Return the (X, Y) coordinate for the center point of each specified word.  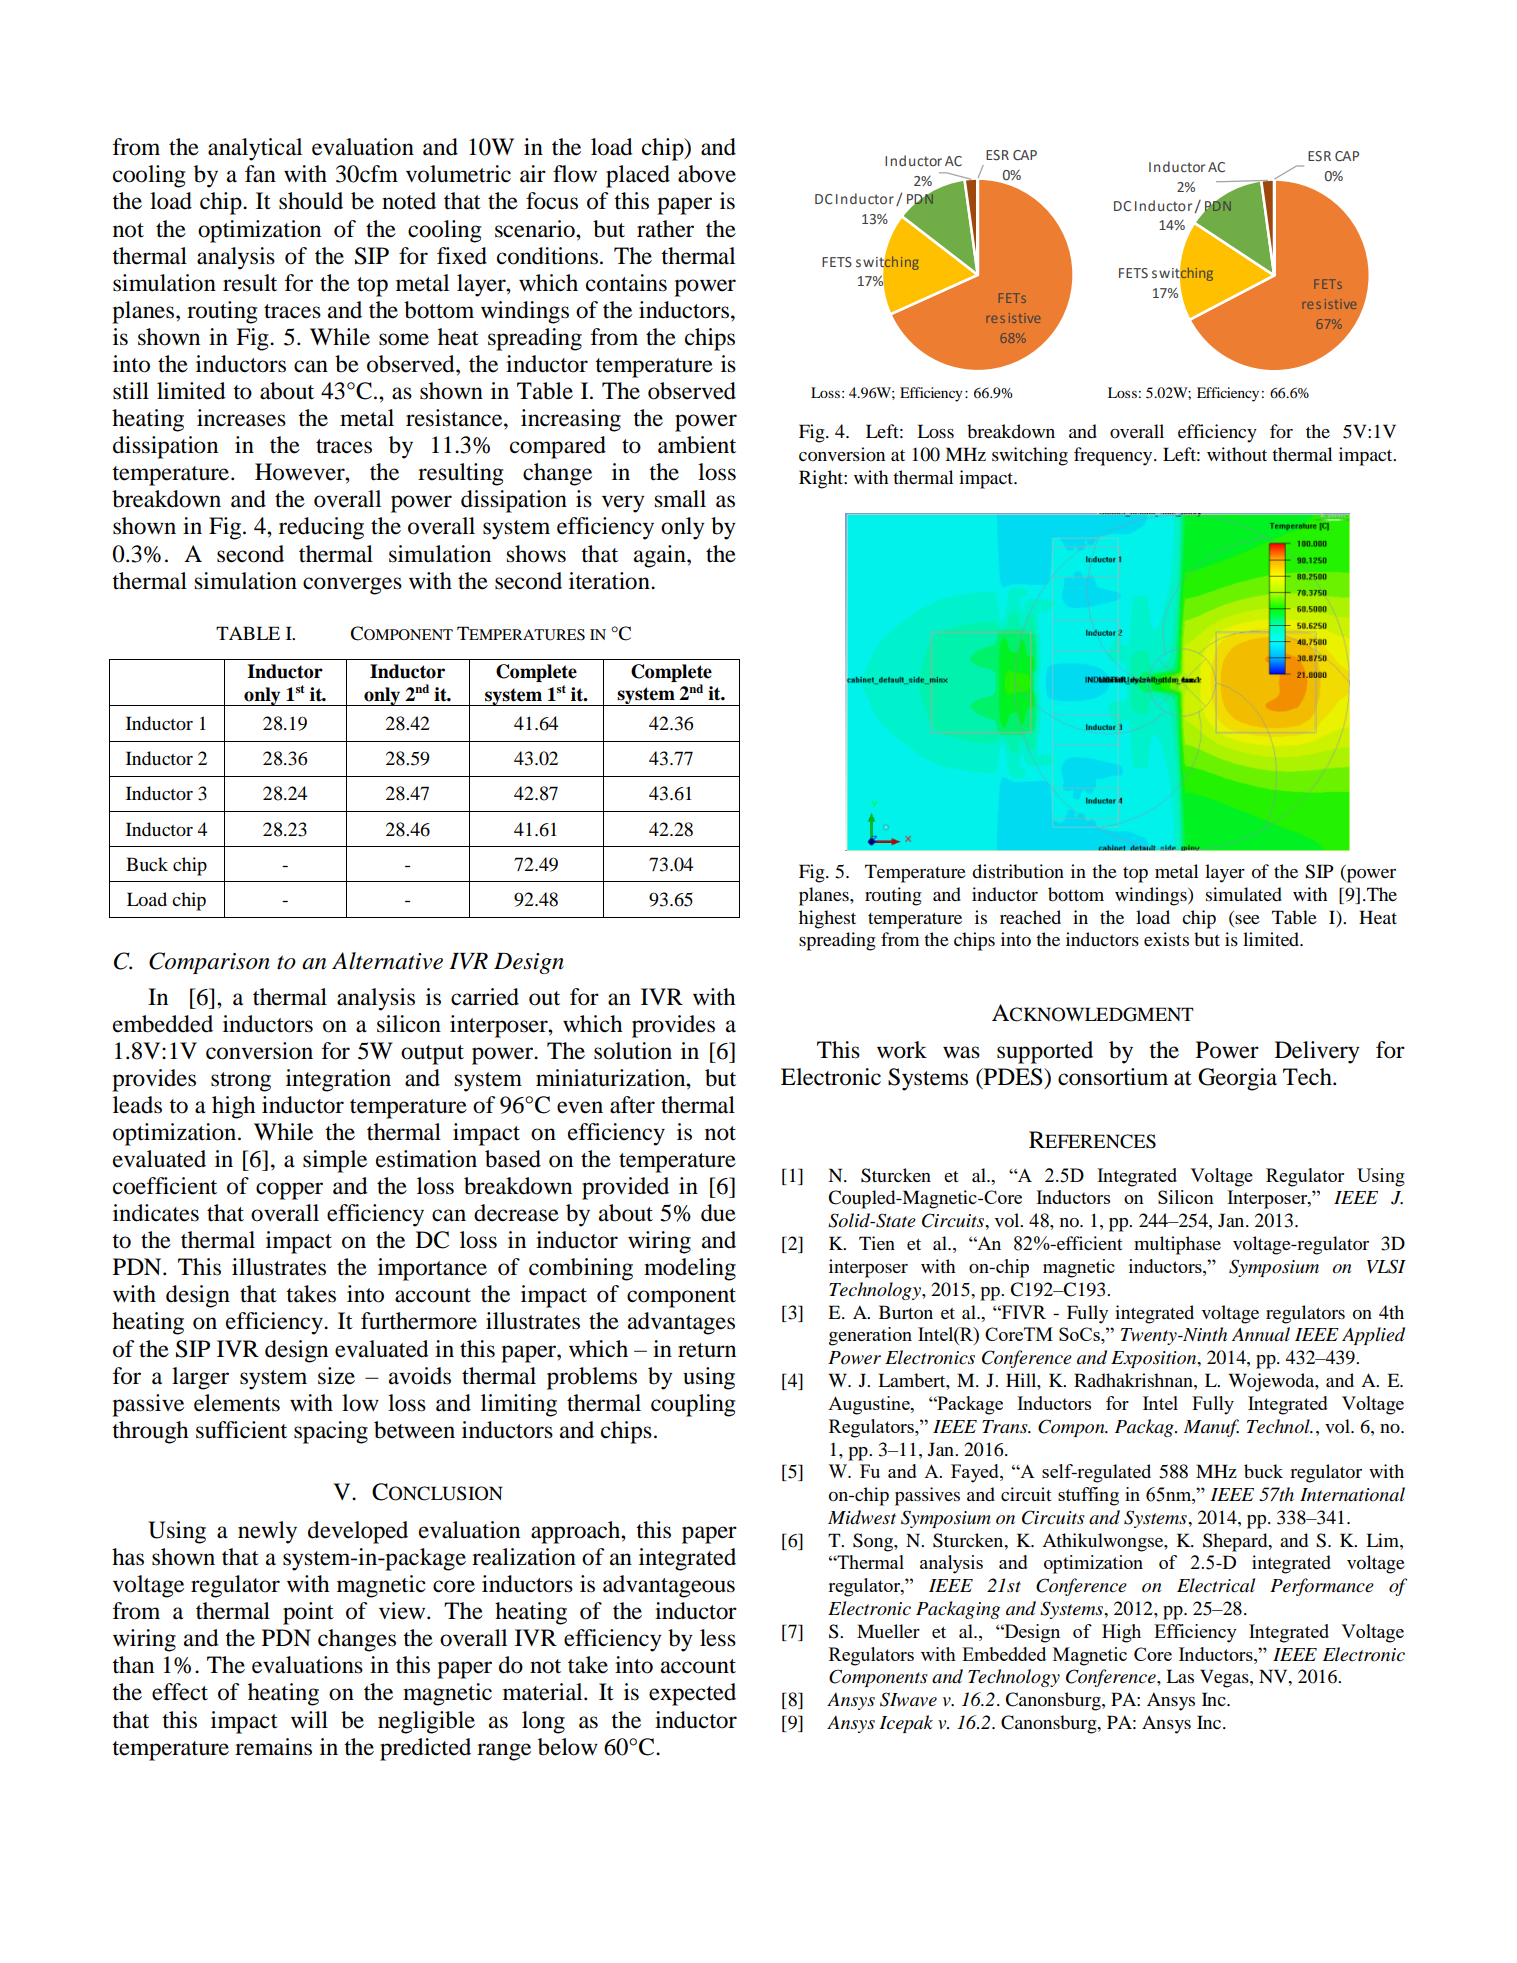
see (1247, 919)
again (661, 556)
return (707, 1350)
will (309, 1719)
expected (692, 1694)
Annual (1261, 1334)
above (707, 174)
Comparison (209, 963)
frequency (1114, 456)
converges (352, 586)
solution (633, 1051)
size (336, 1376)
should (311, 201)
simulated (1244, 894)
